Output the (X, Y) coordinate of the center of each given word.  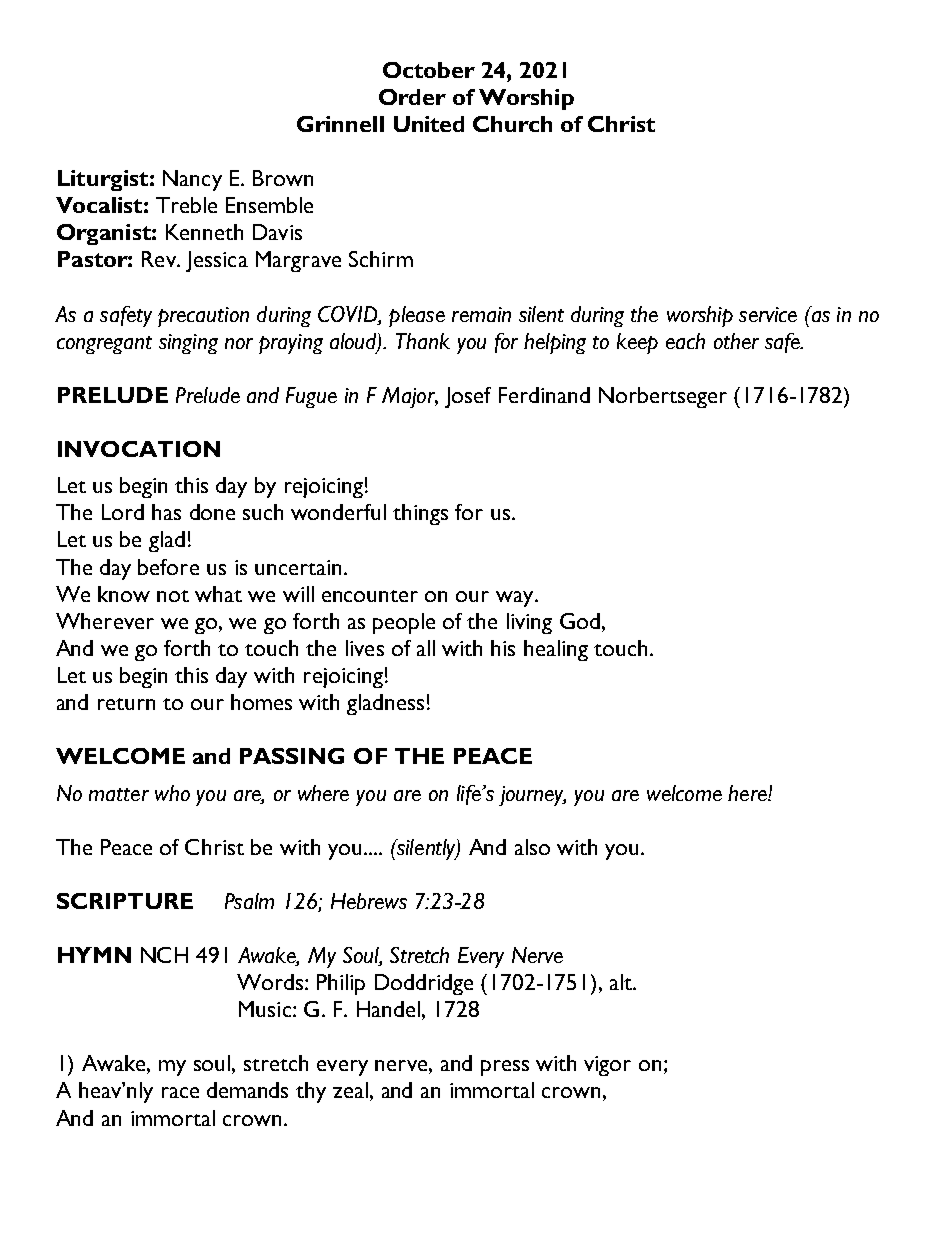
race (180, 1092)
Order (412, 97)
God (580, 621)
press (505, 1068)
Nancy (192, 180)
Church (512, 124)
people (404, 623)
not (173, 596)
